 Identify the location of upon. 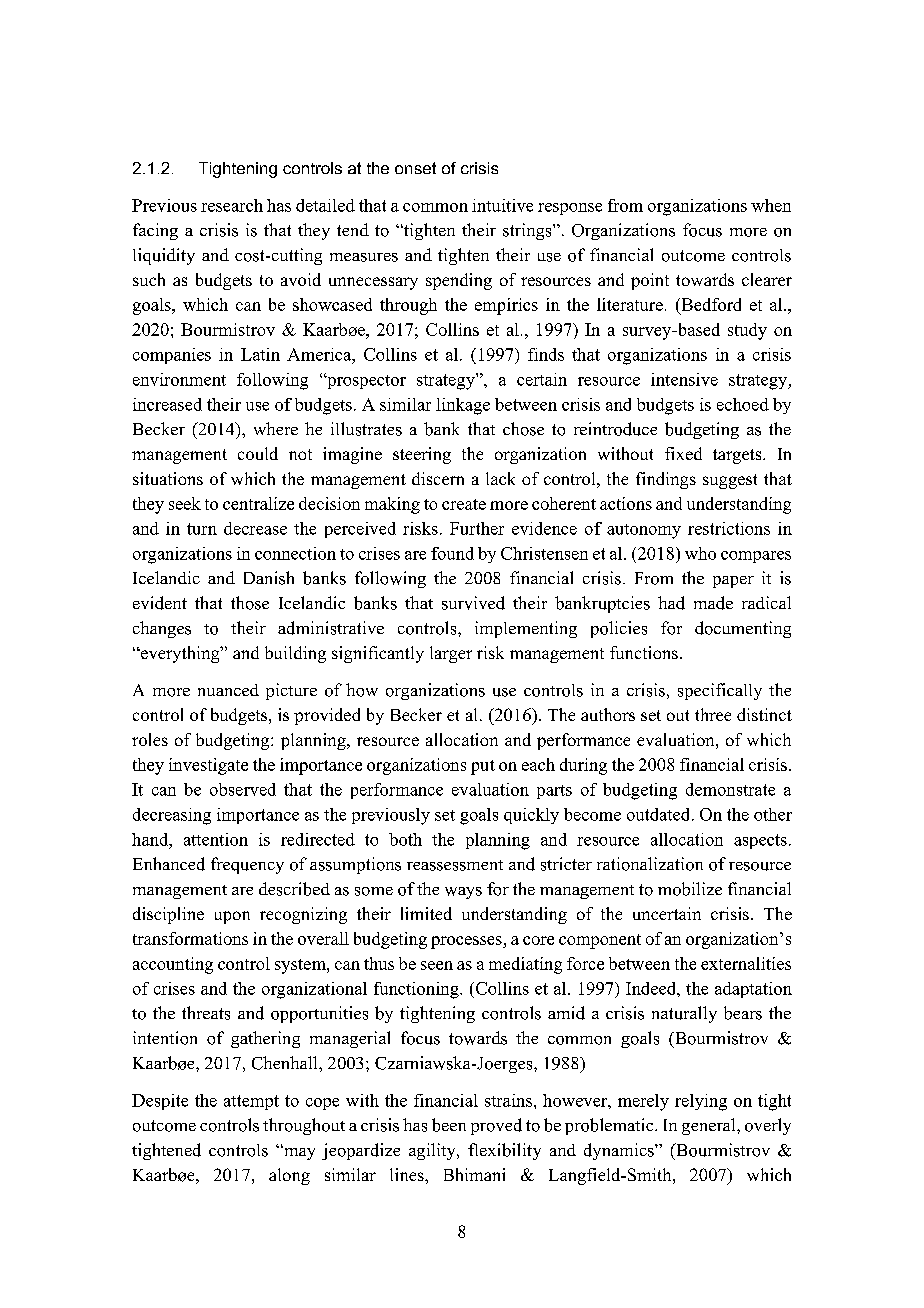
(232, 917).
